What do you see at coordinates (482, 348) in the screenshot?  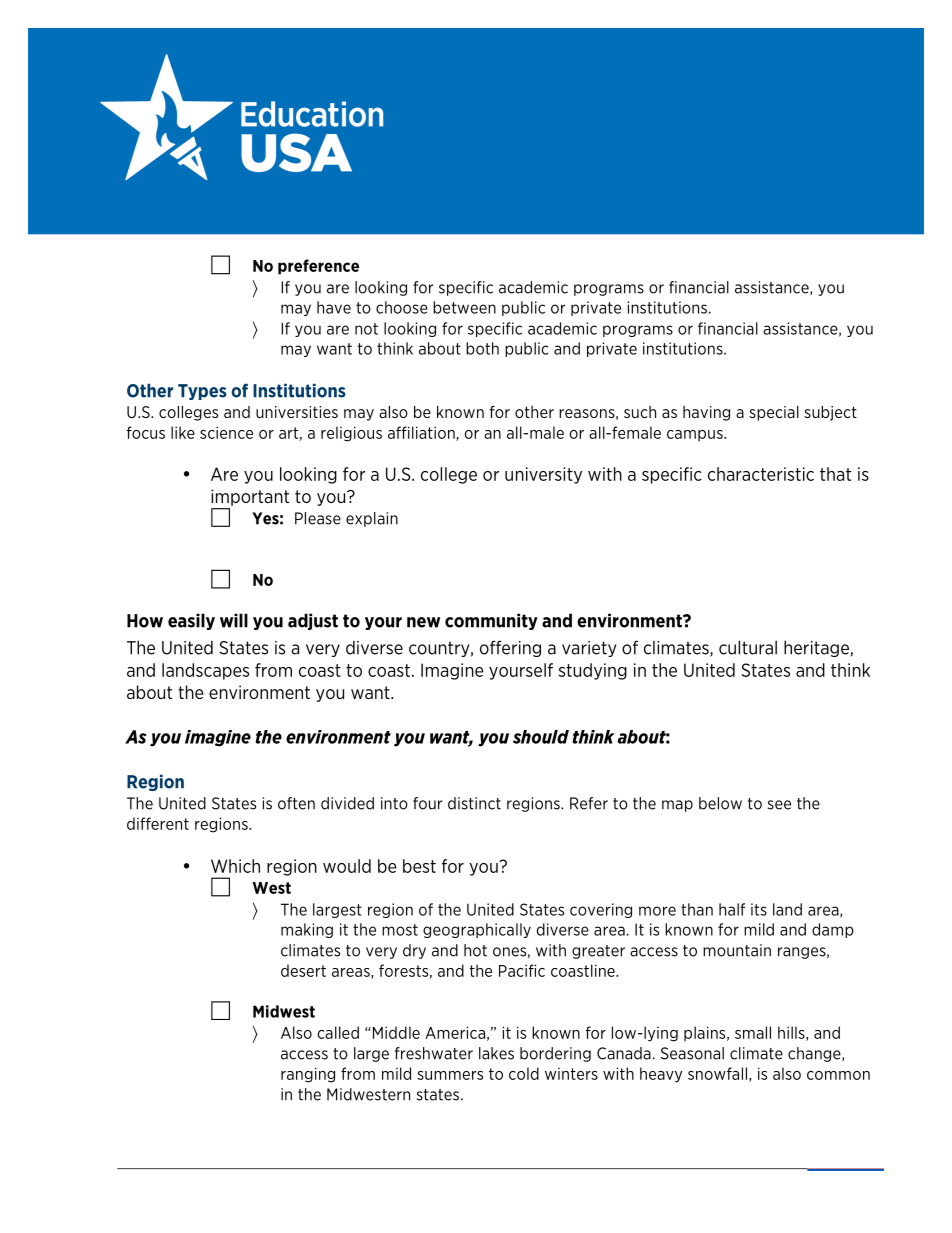 I see `both` at bounding box center [482, 348].
